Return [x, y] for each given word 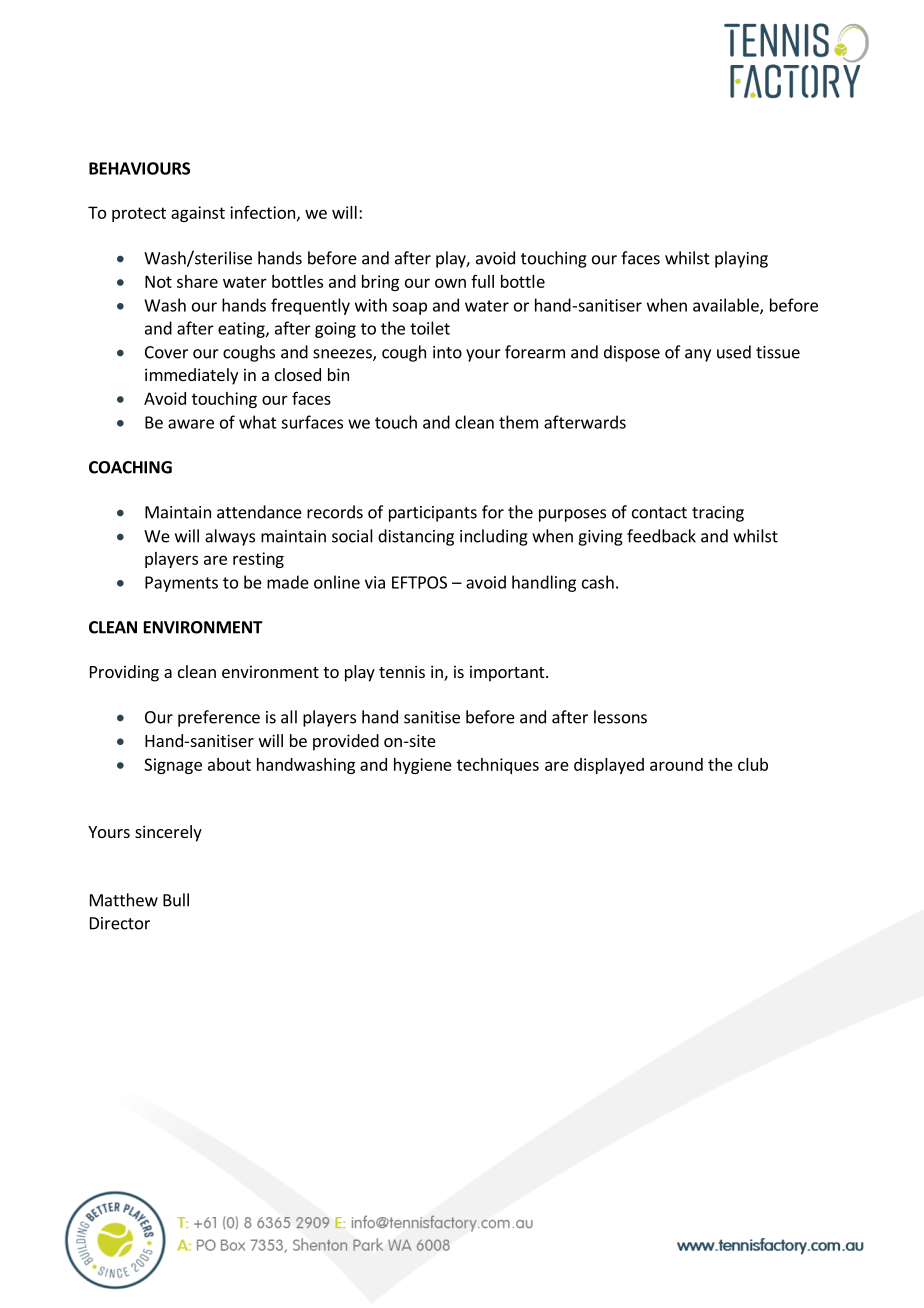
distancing [416, 537]
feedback [661, 536]
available [727, 306]
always [230, 537]
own [450, 283]
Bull [176, 900]
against [198, 214]
